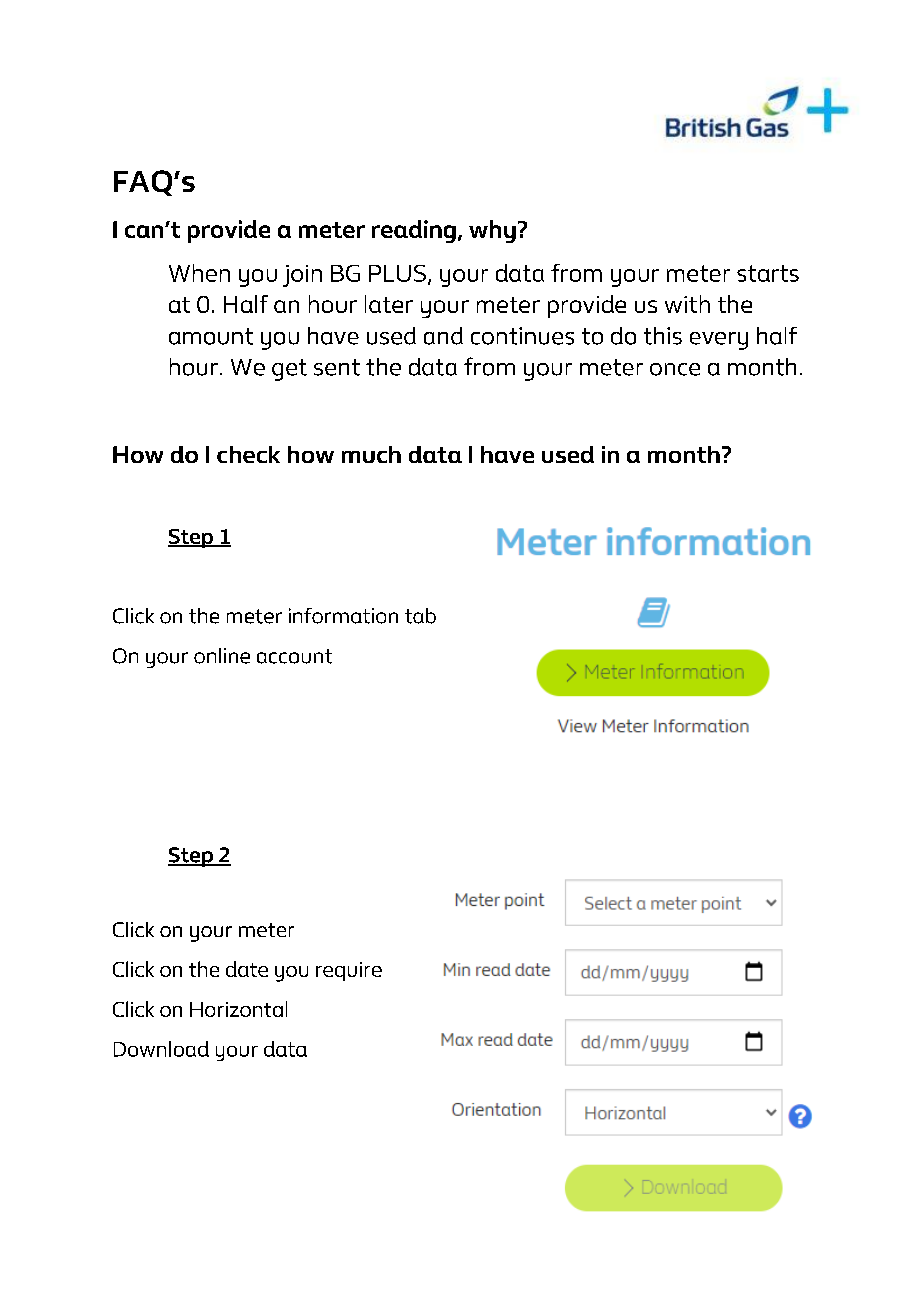  I want to click on require, so click(349, 971).
